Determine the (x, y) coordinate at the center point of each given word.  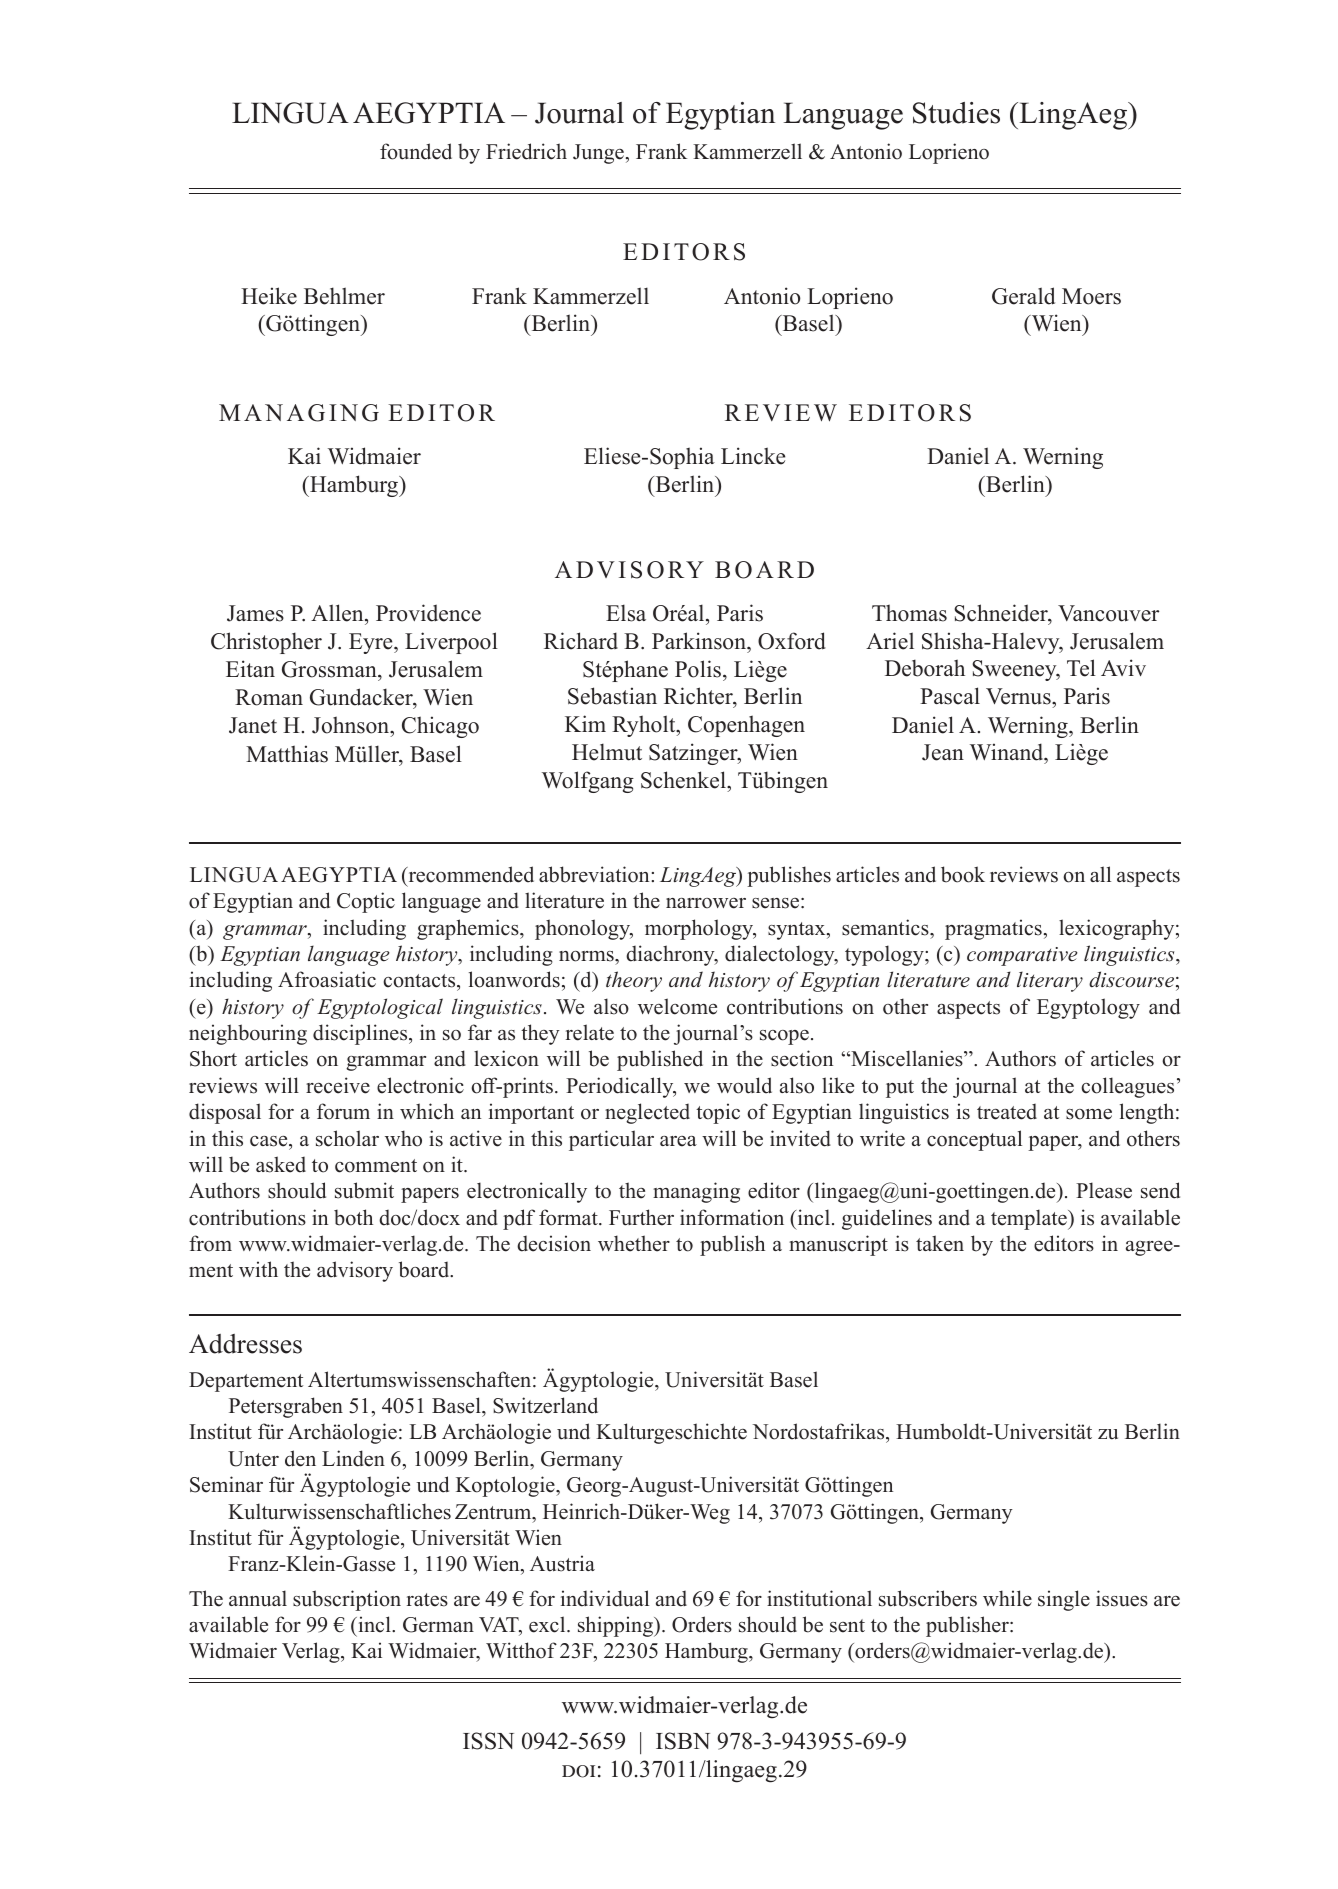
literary (1050, 981)
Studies (956, 113)
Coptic (366, 902)
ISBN (683, 1741)
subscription (347, 1600)
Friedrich (526, 151)
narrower (706, 903)
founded (416, 151)
